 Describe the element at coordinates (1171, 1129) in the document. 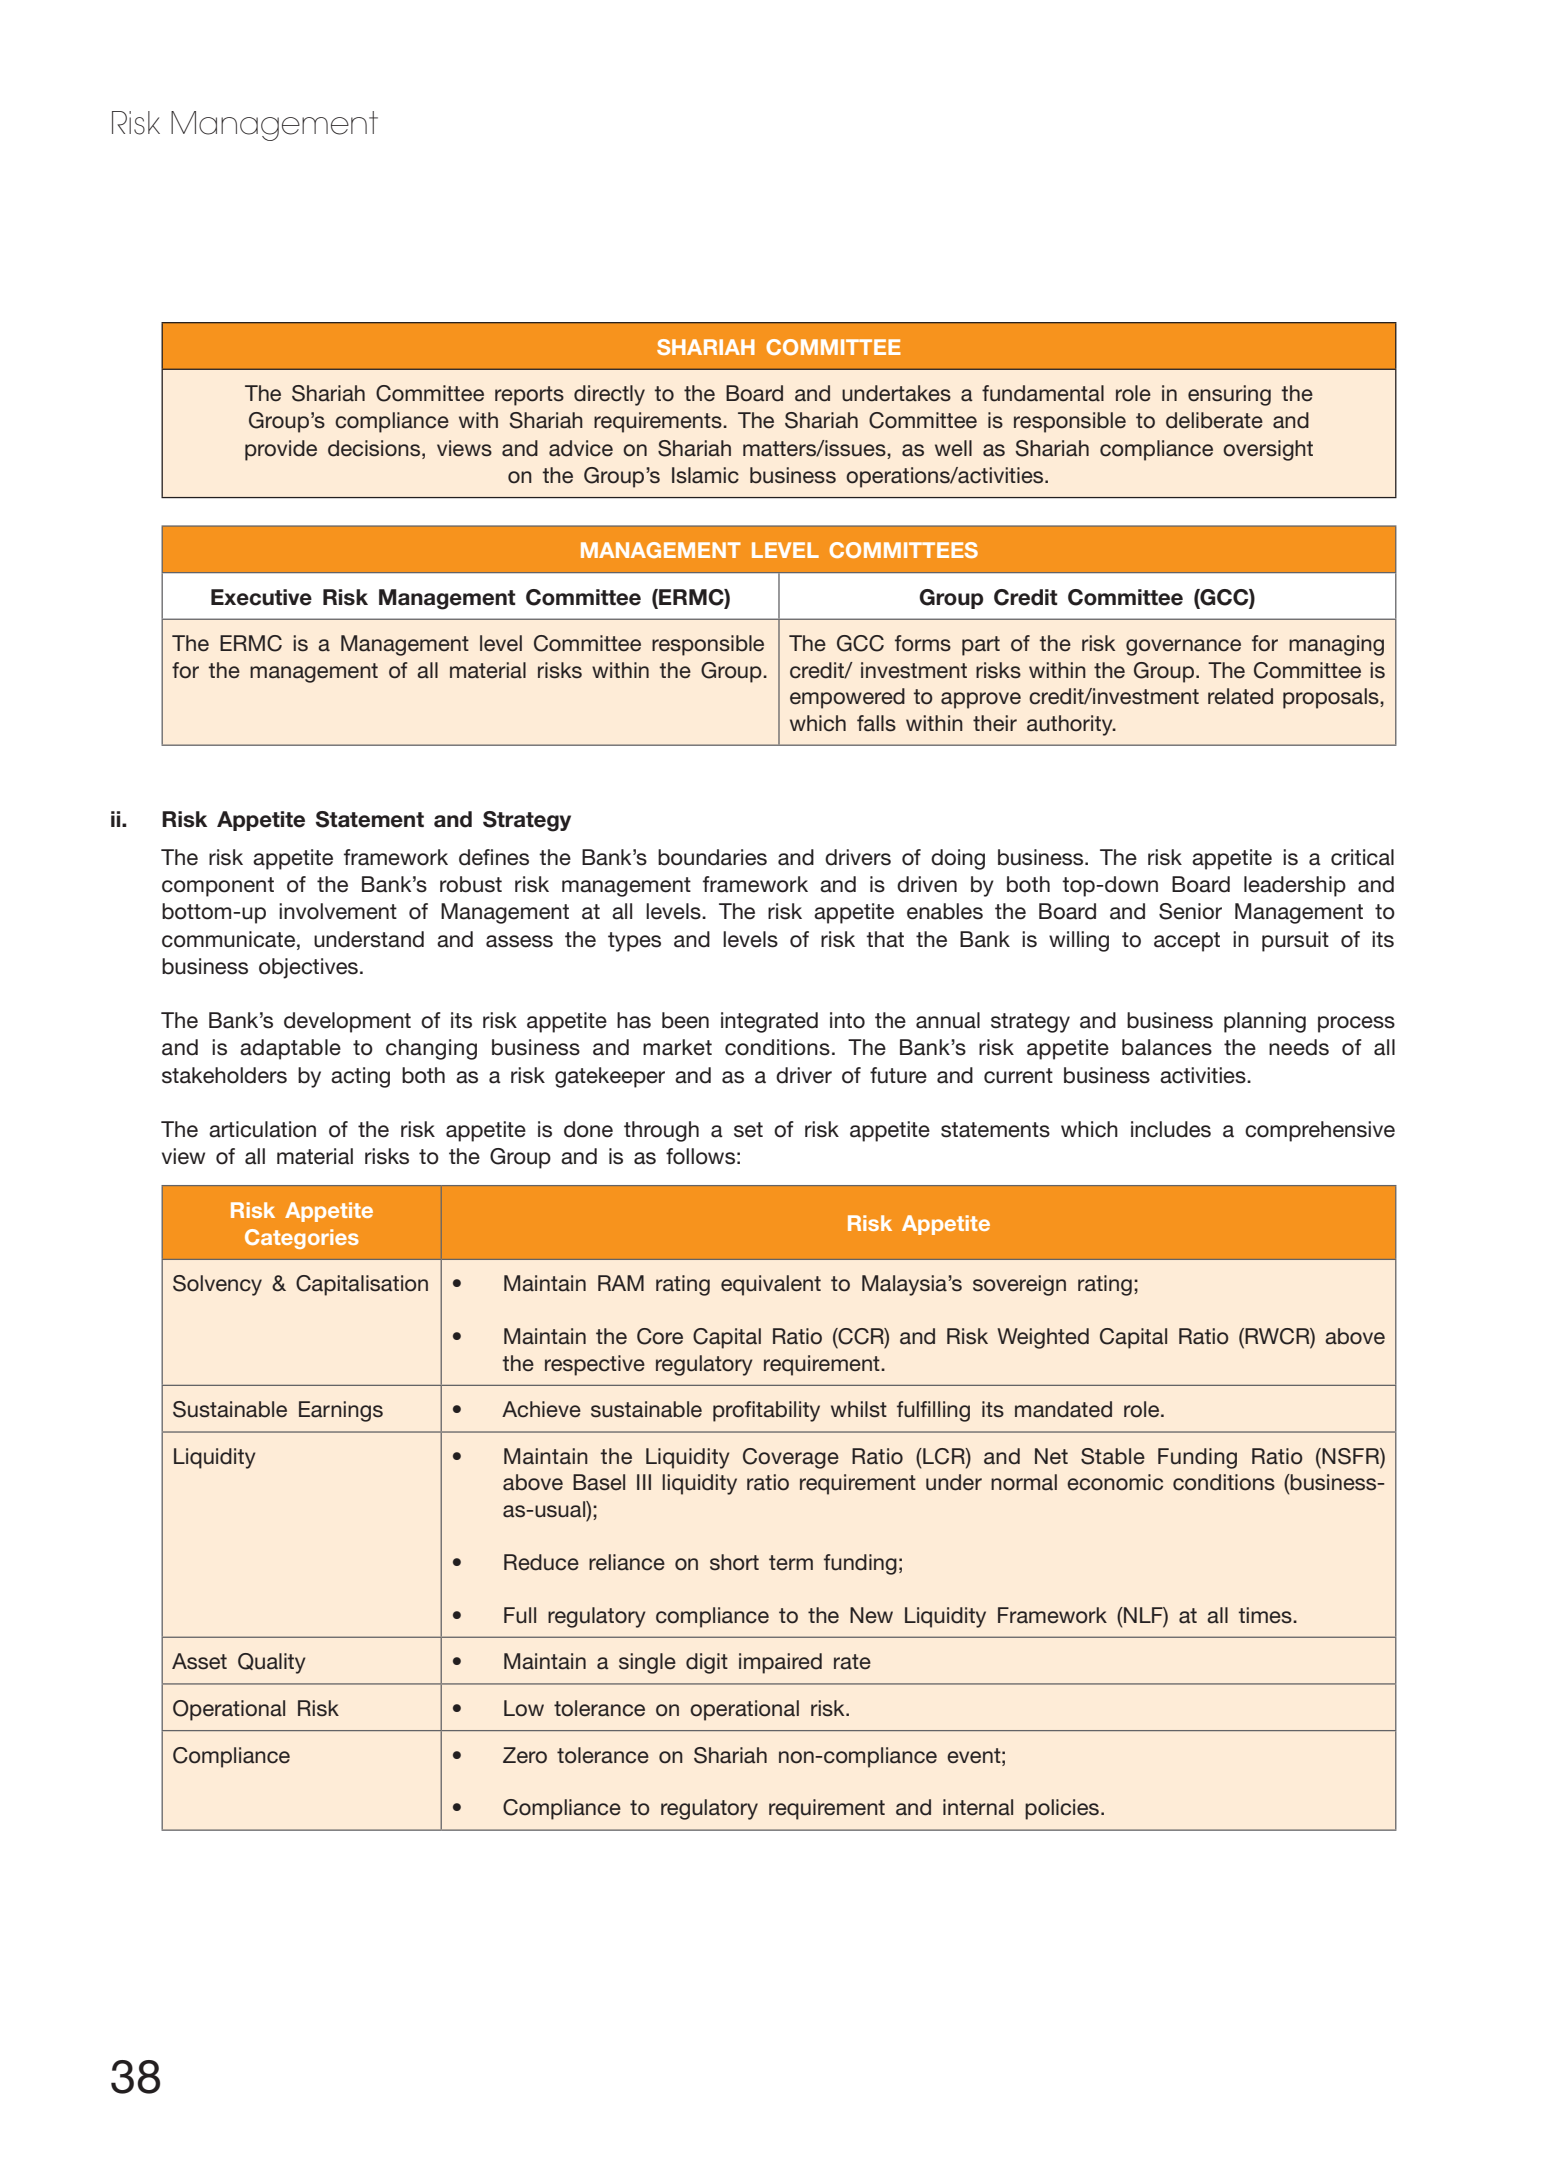

I see `includes` at that location.
